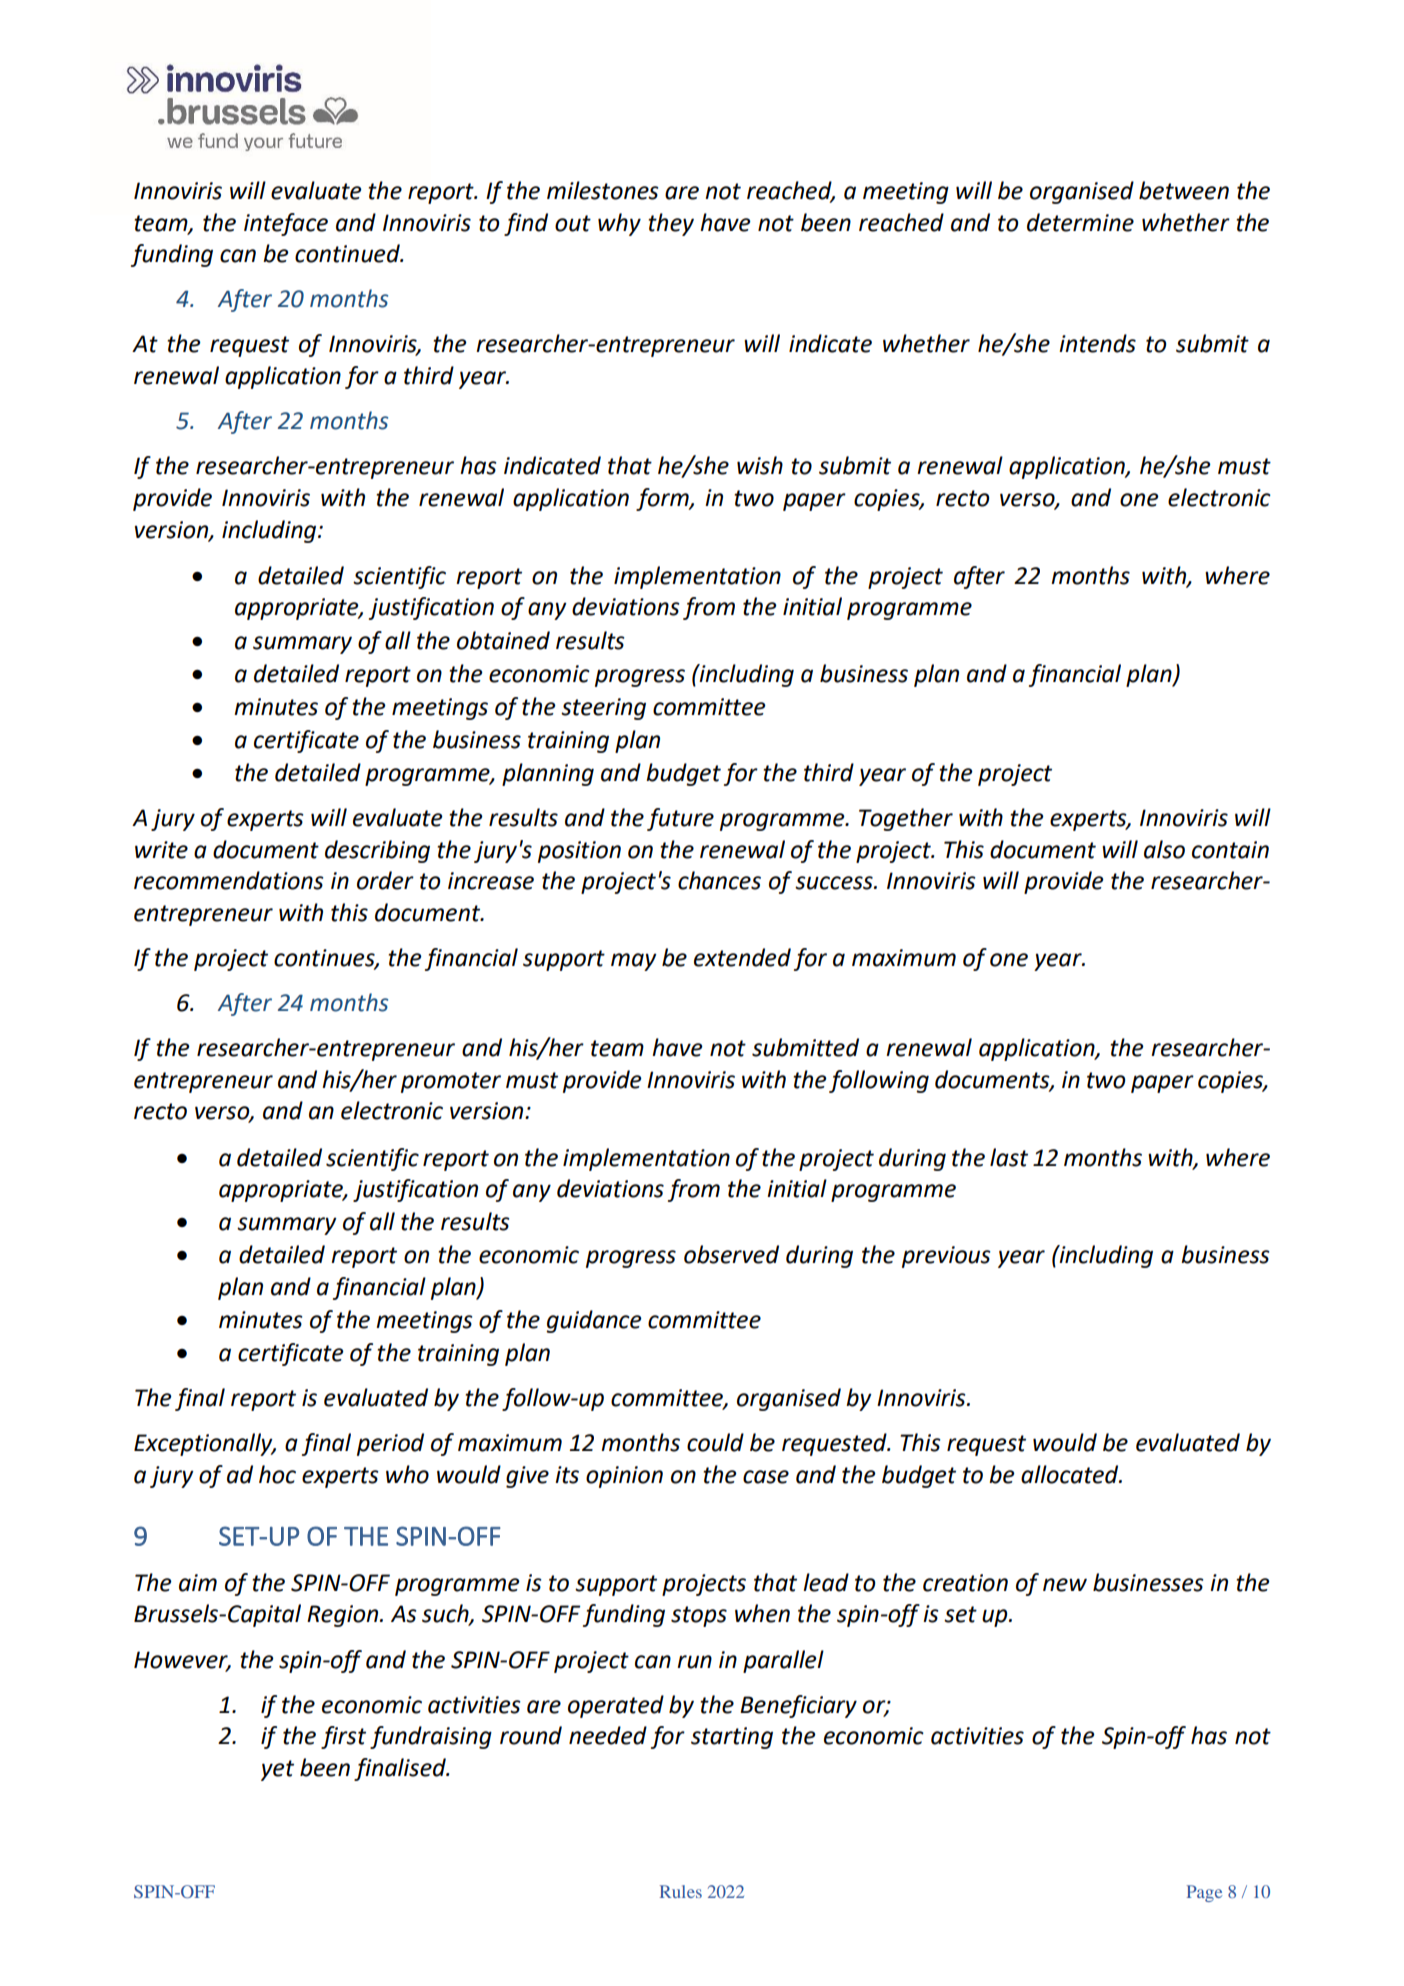 The height and width of the document is (1986, 1404). I want to click on Rules, so click(681, 1891).
